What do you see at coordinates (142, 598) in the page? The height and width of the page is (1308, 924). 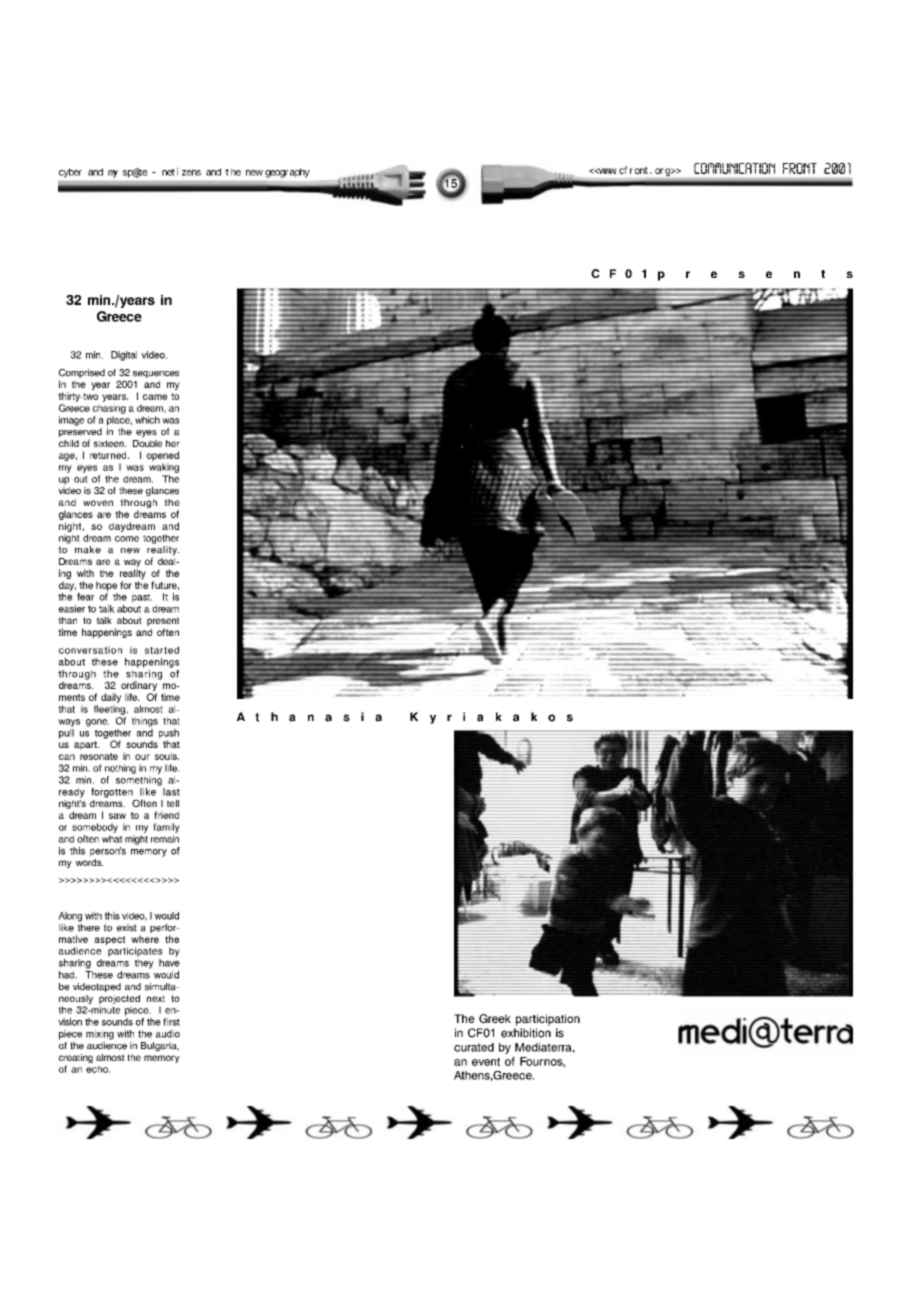 I see `past` at bounding box center [142, 598].
